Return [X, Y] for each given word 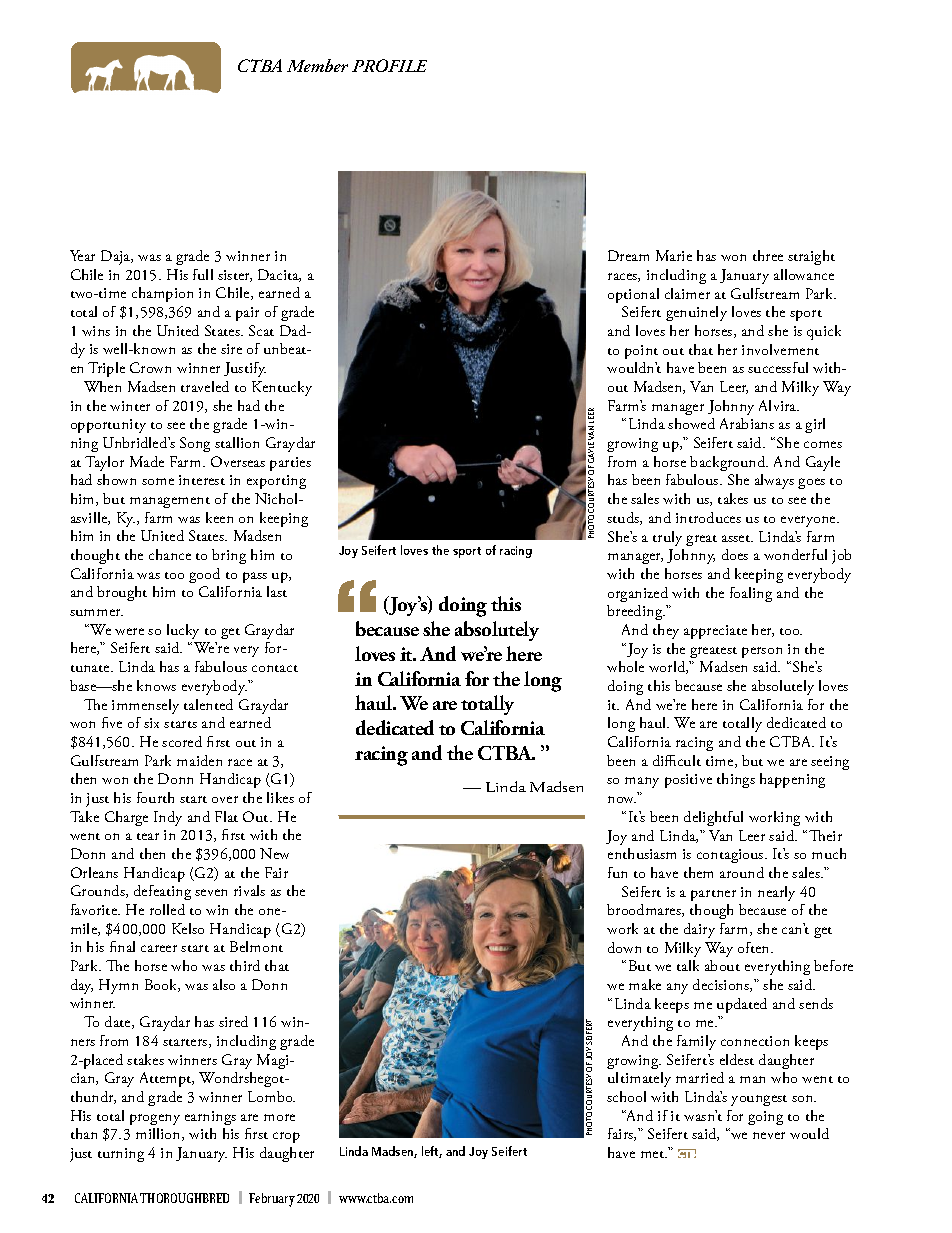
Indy [168, 818]
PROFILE [389, 65]
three [768, 255]
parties [290, 464]
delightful [713, 818]
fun [617, 872]
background [729, 463]
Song [195, 444]
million [159, 1134]
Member [317, 65]
